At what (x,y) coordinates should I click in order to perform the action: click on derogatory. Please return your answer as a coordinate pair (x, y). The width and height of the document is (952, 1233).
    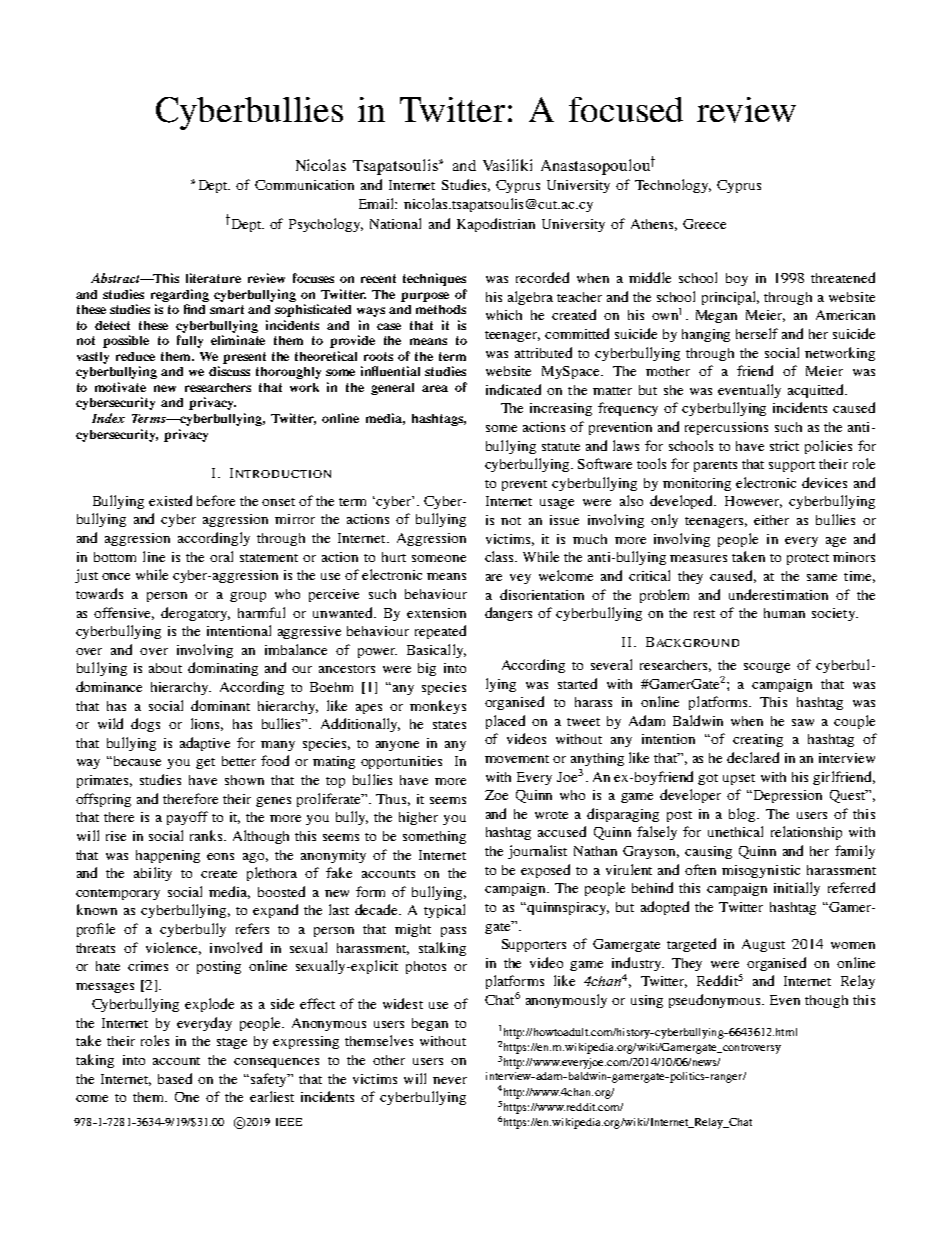
    Looking at the image, I should click on (195, 614).
